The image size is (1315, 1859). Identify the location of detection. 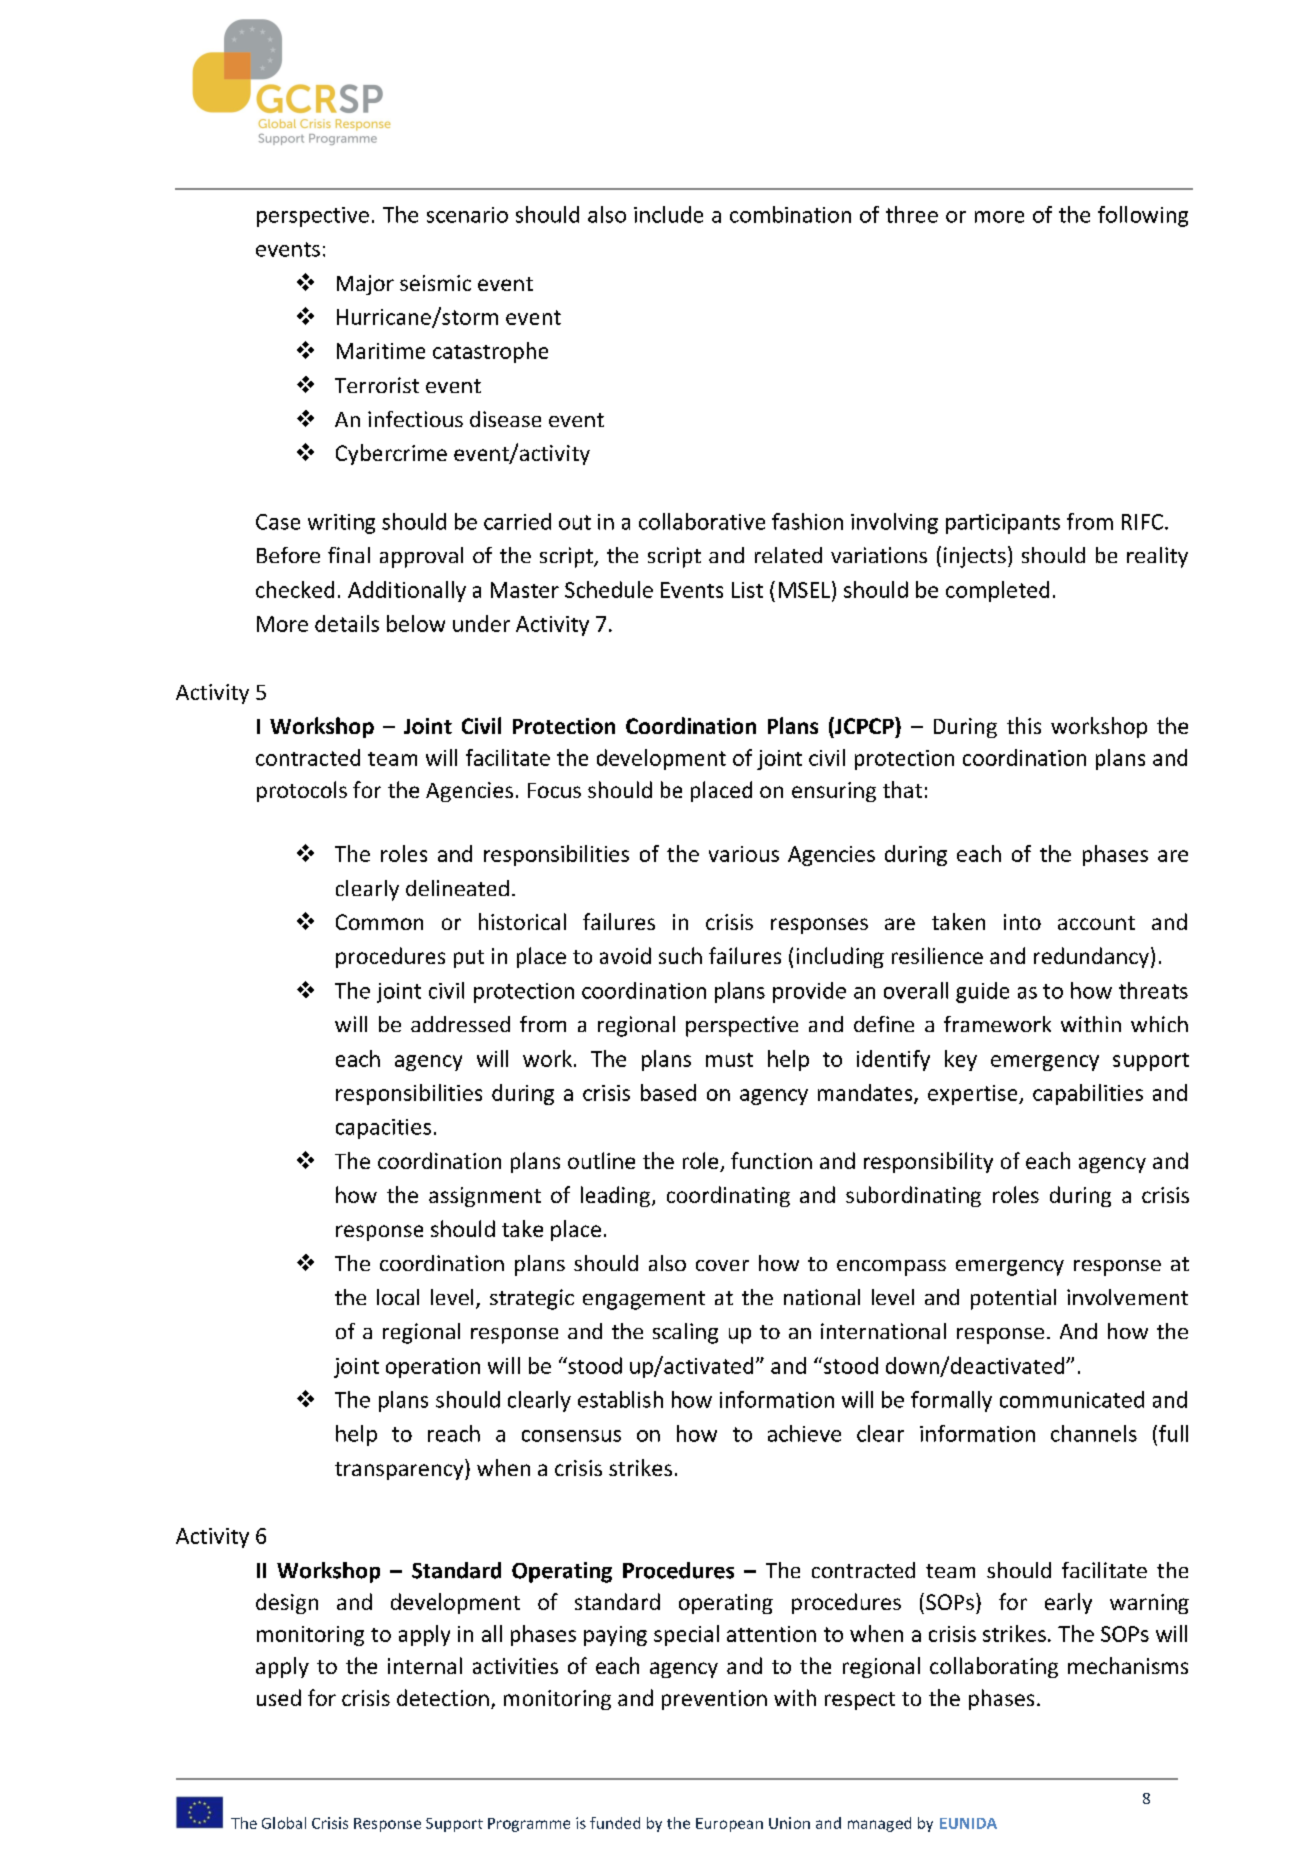
(443, 1697).
